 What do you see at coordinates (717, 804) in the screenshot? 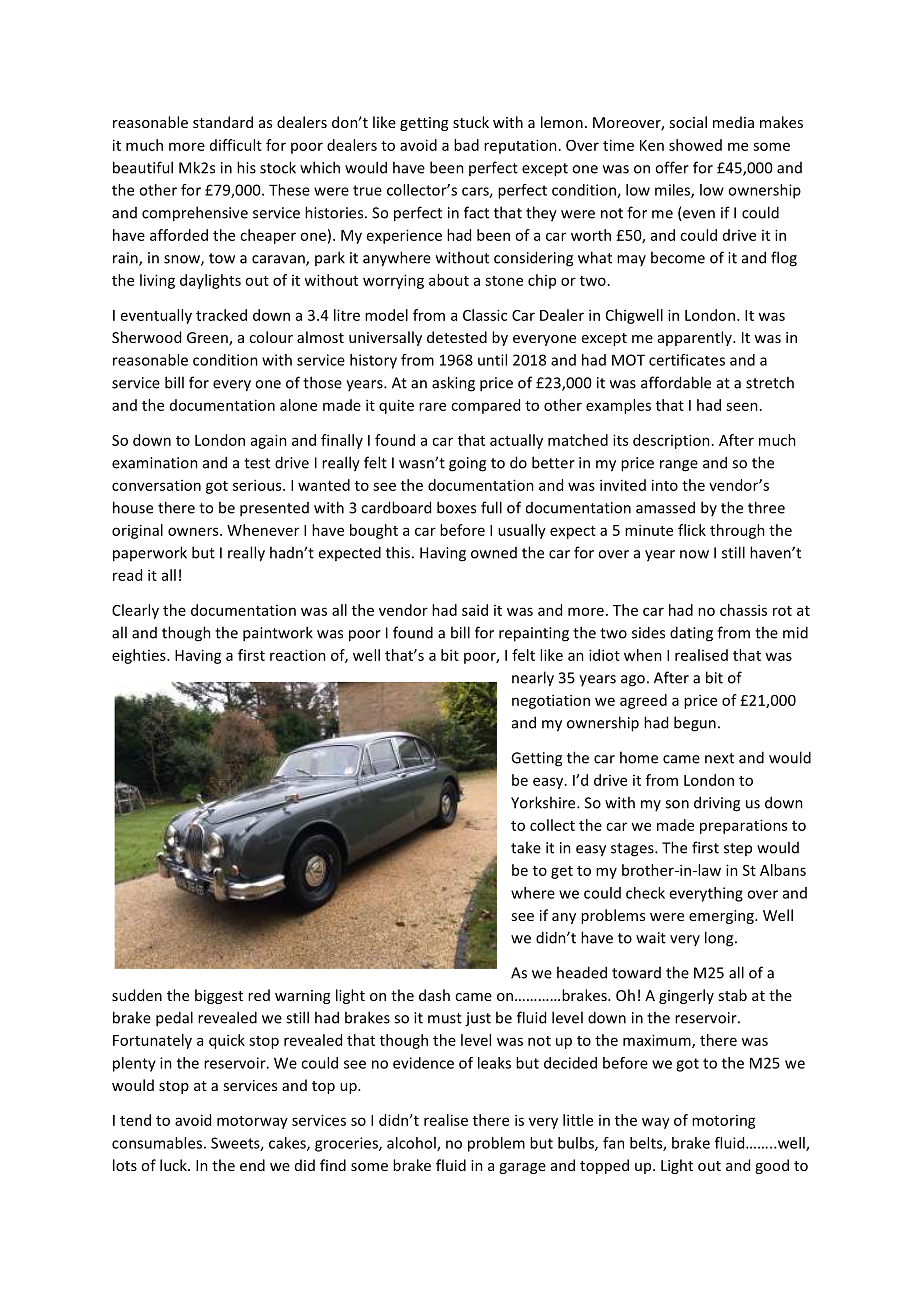
I see `driving` at bounding box center [717, 804].
